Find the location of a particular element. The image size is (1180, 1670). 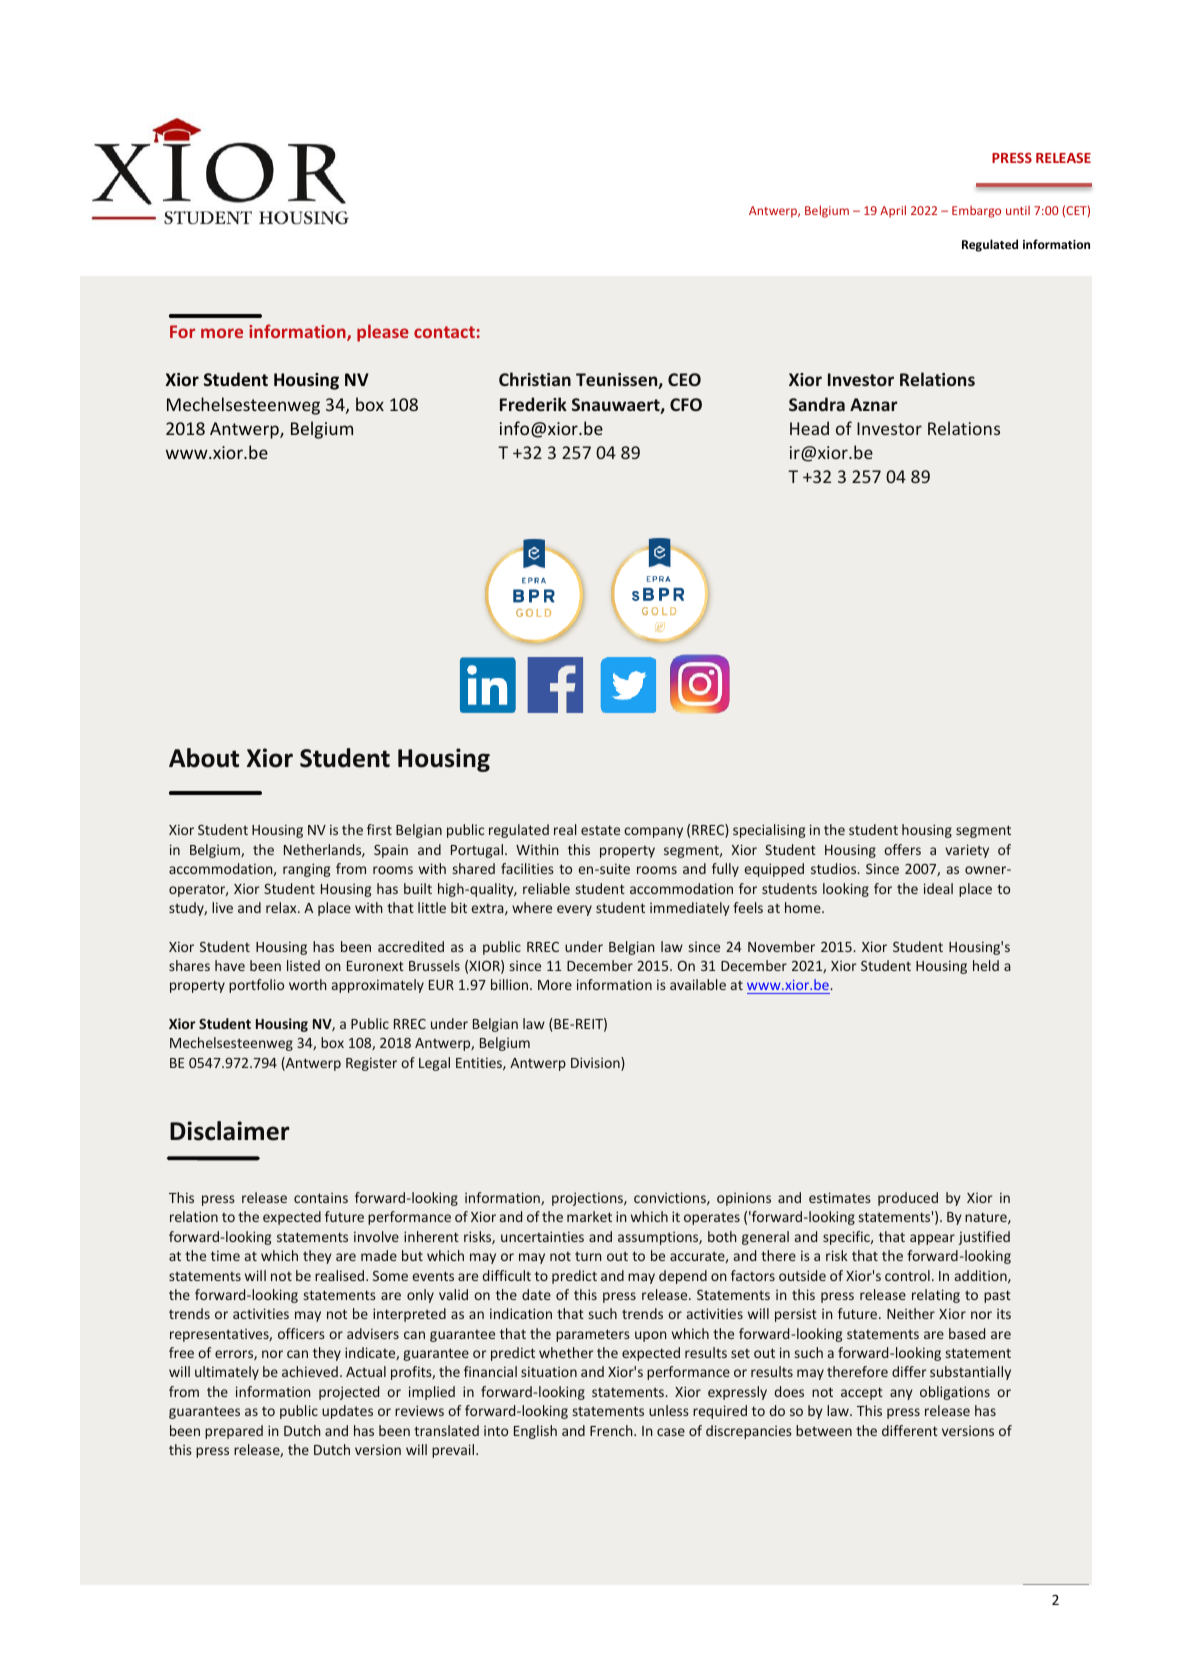

Division is located at coordinates (596, 1064).
